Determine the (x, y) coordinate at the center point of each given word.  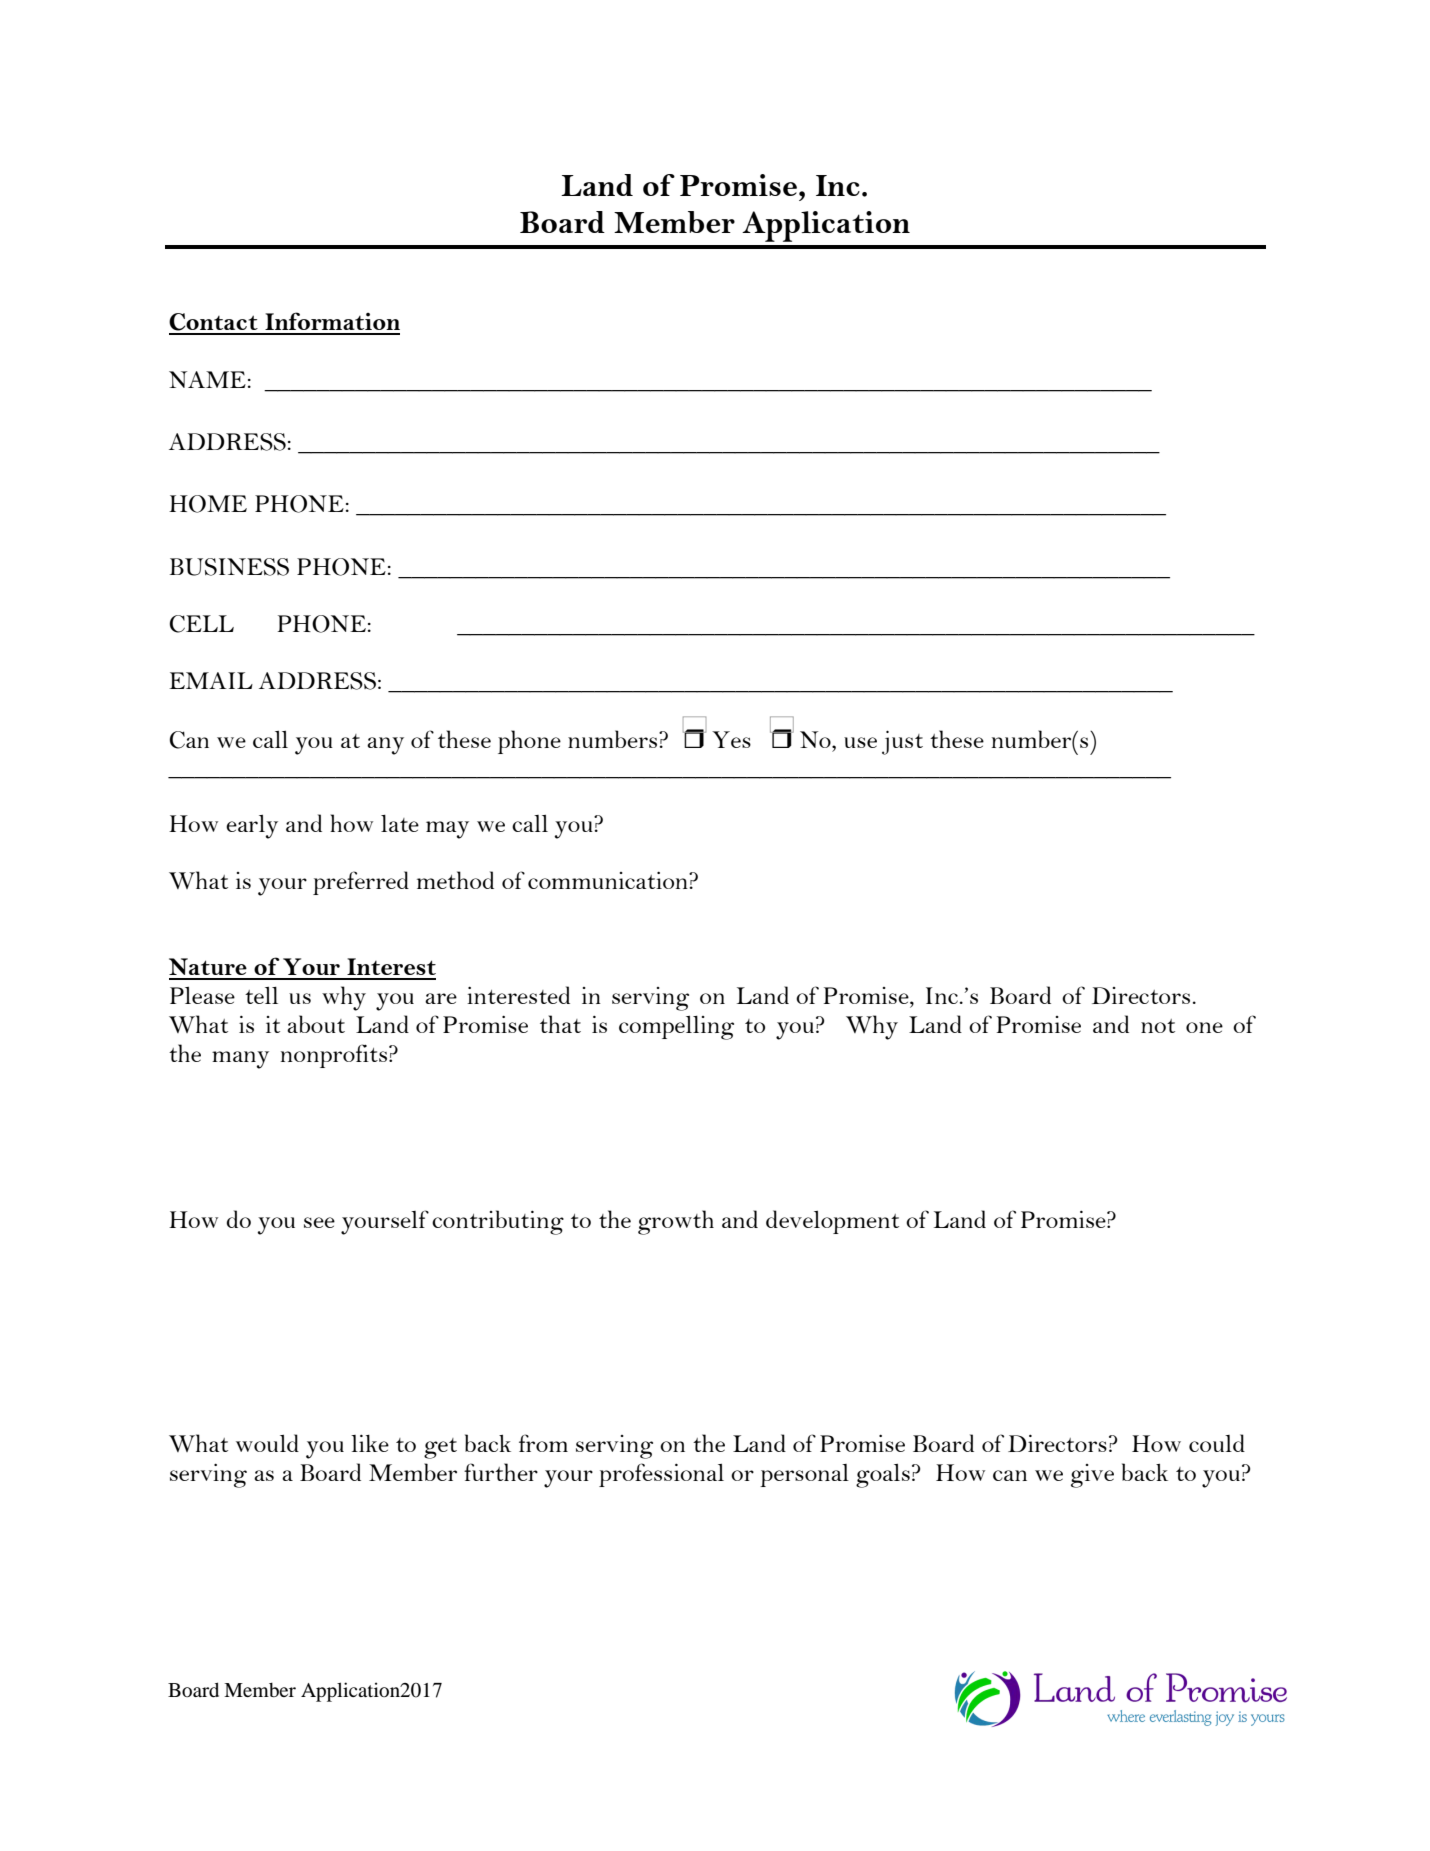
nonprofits (335, 1056)
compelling (676, 1028)
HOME (208, 504)
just (902, 743)
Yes (731, 739)
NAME (207, 379)
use (860, 742)
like (370, 1443)
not (1158, 1026)
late (400, 823)
